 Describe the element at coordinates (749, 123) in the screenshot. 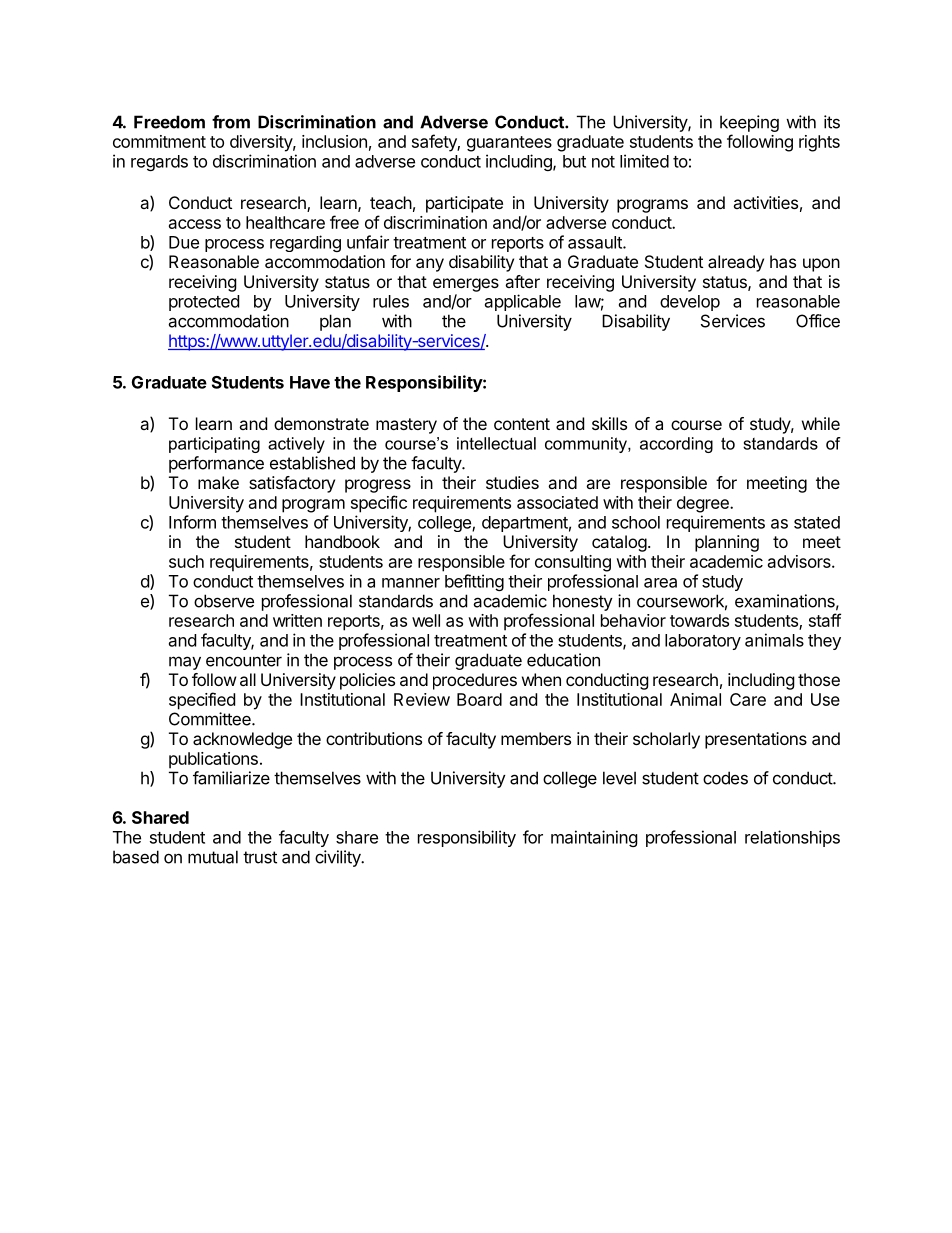

I see `keeping` at that location.
